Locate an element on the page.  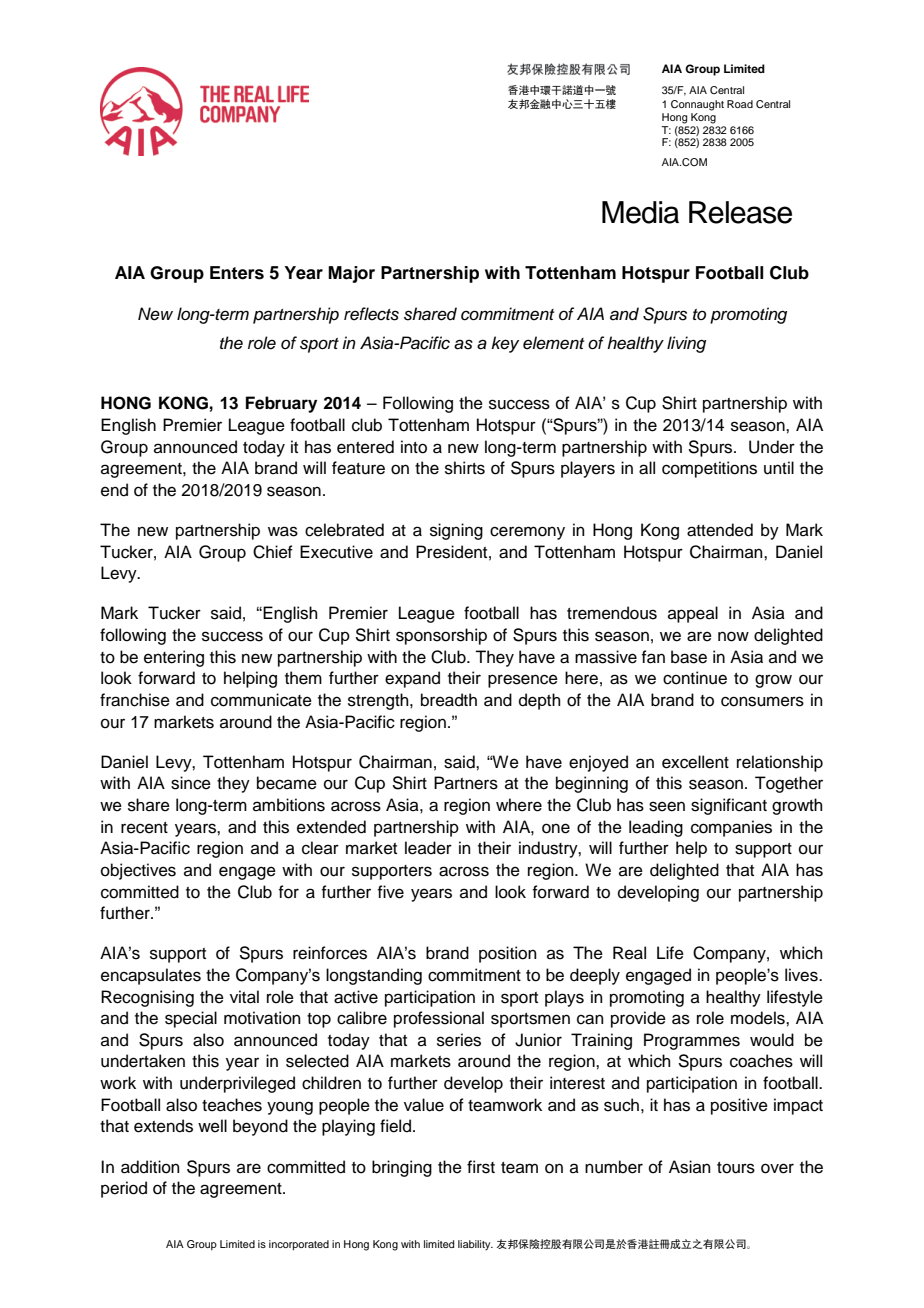
entering is located at coordinates (174, 658).
